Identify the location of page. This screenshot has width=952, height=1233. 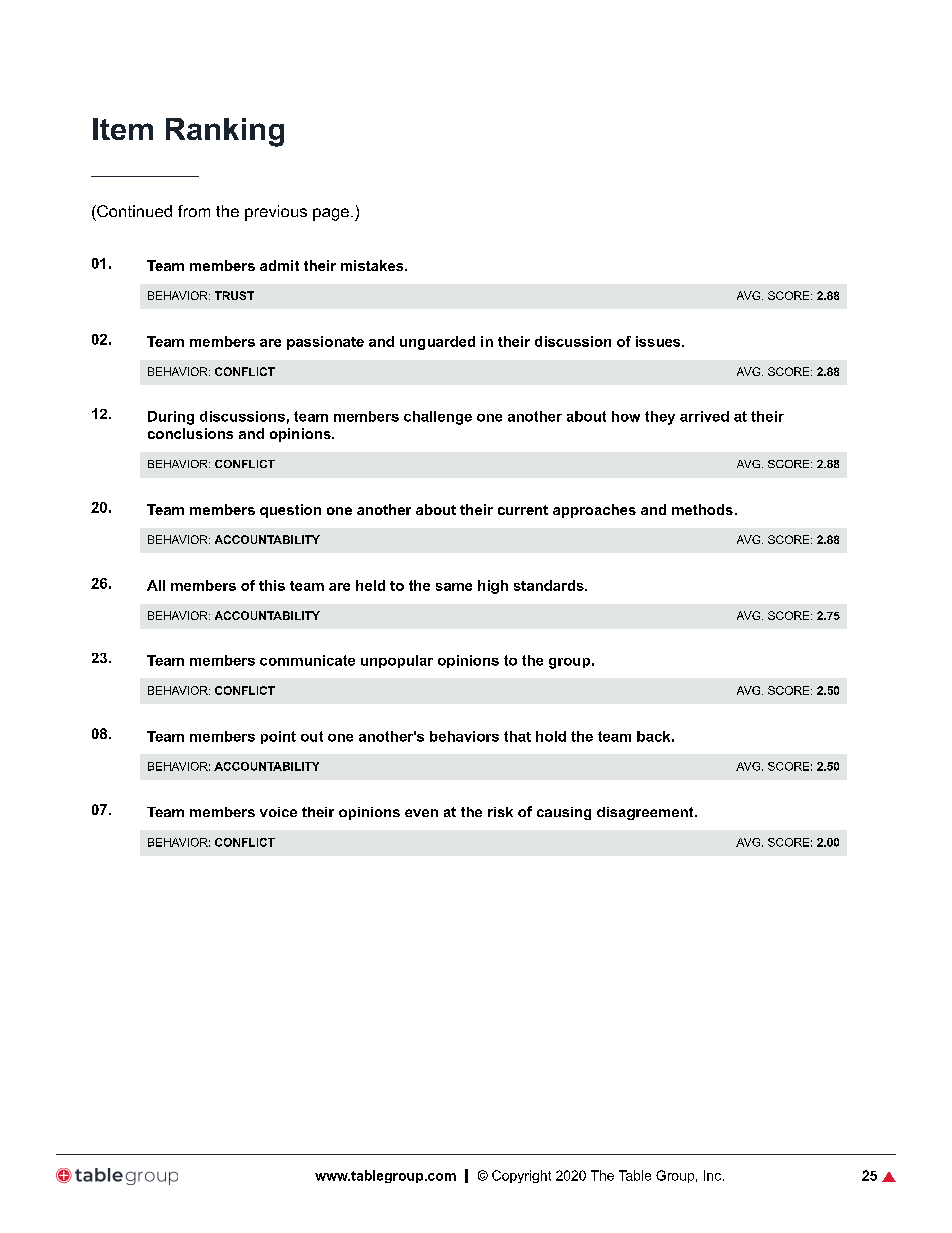
(331, 214).
